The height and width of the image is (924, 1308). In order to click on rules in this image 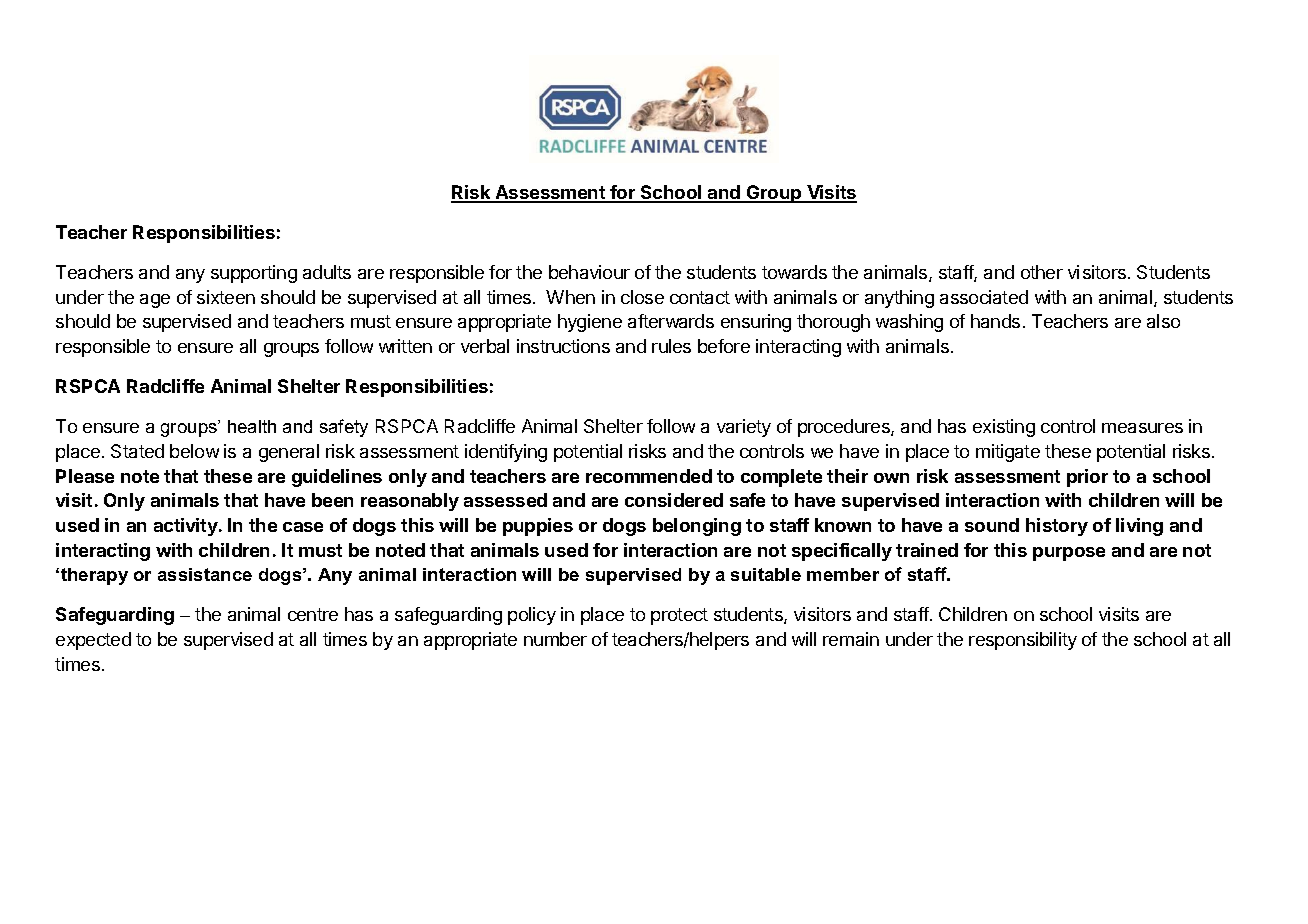, I will do `click(671, 346)`.
